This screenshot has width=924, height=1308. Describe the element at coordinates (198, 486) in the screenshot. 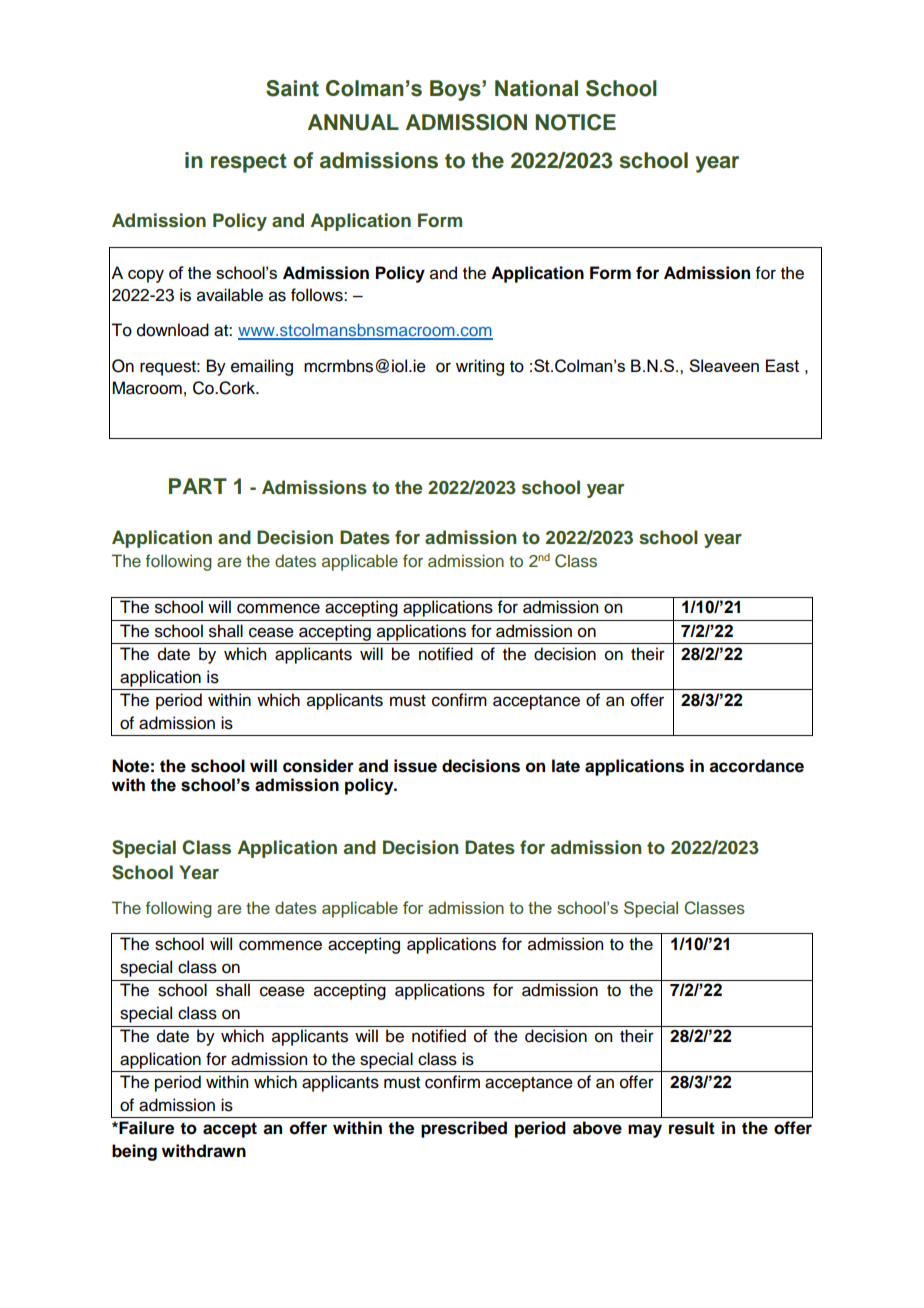

I see `PART` at that location.
